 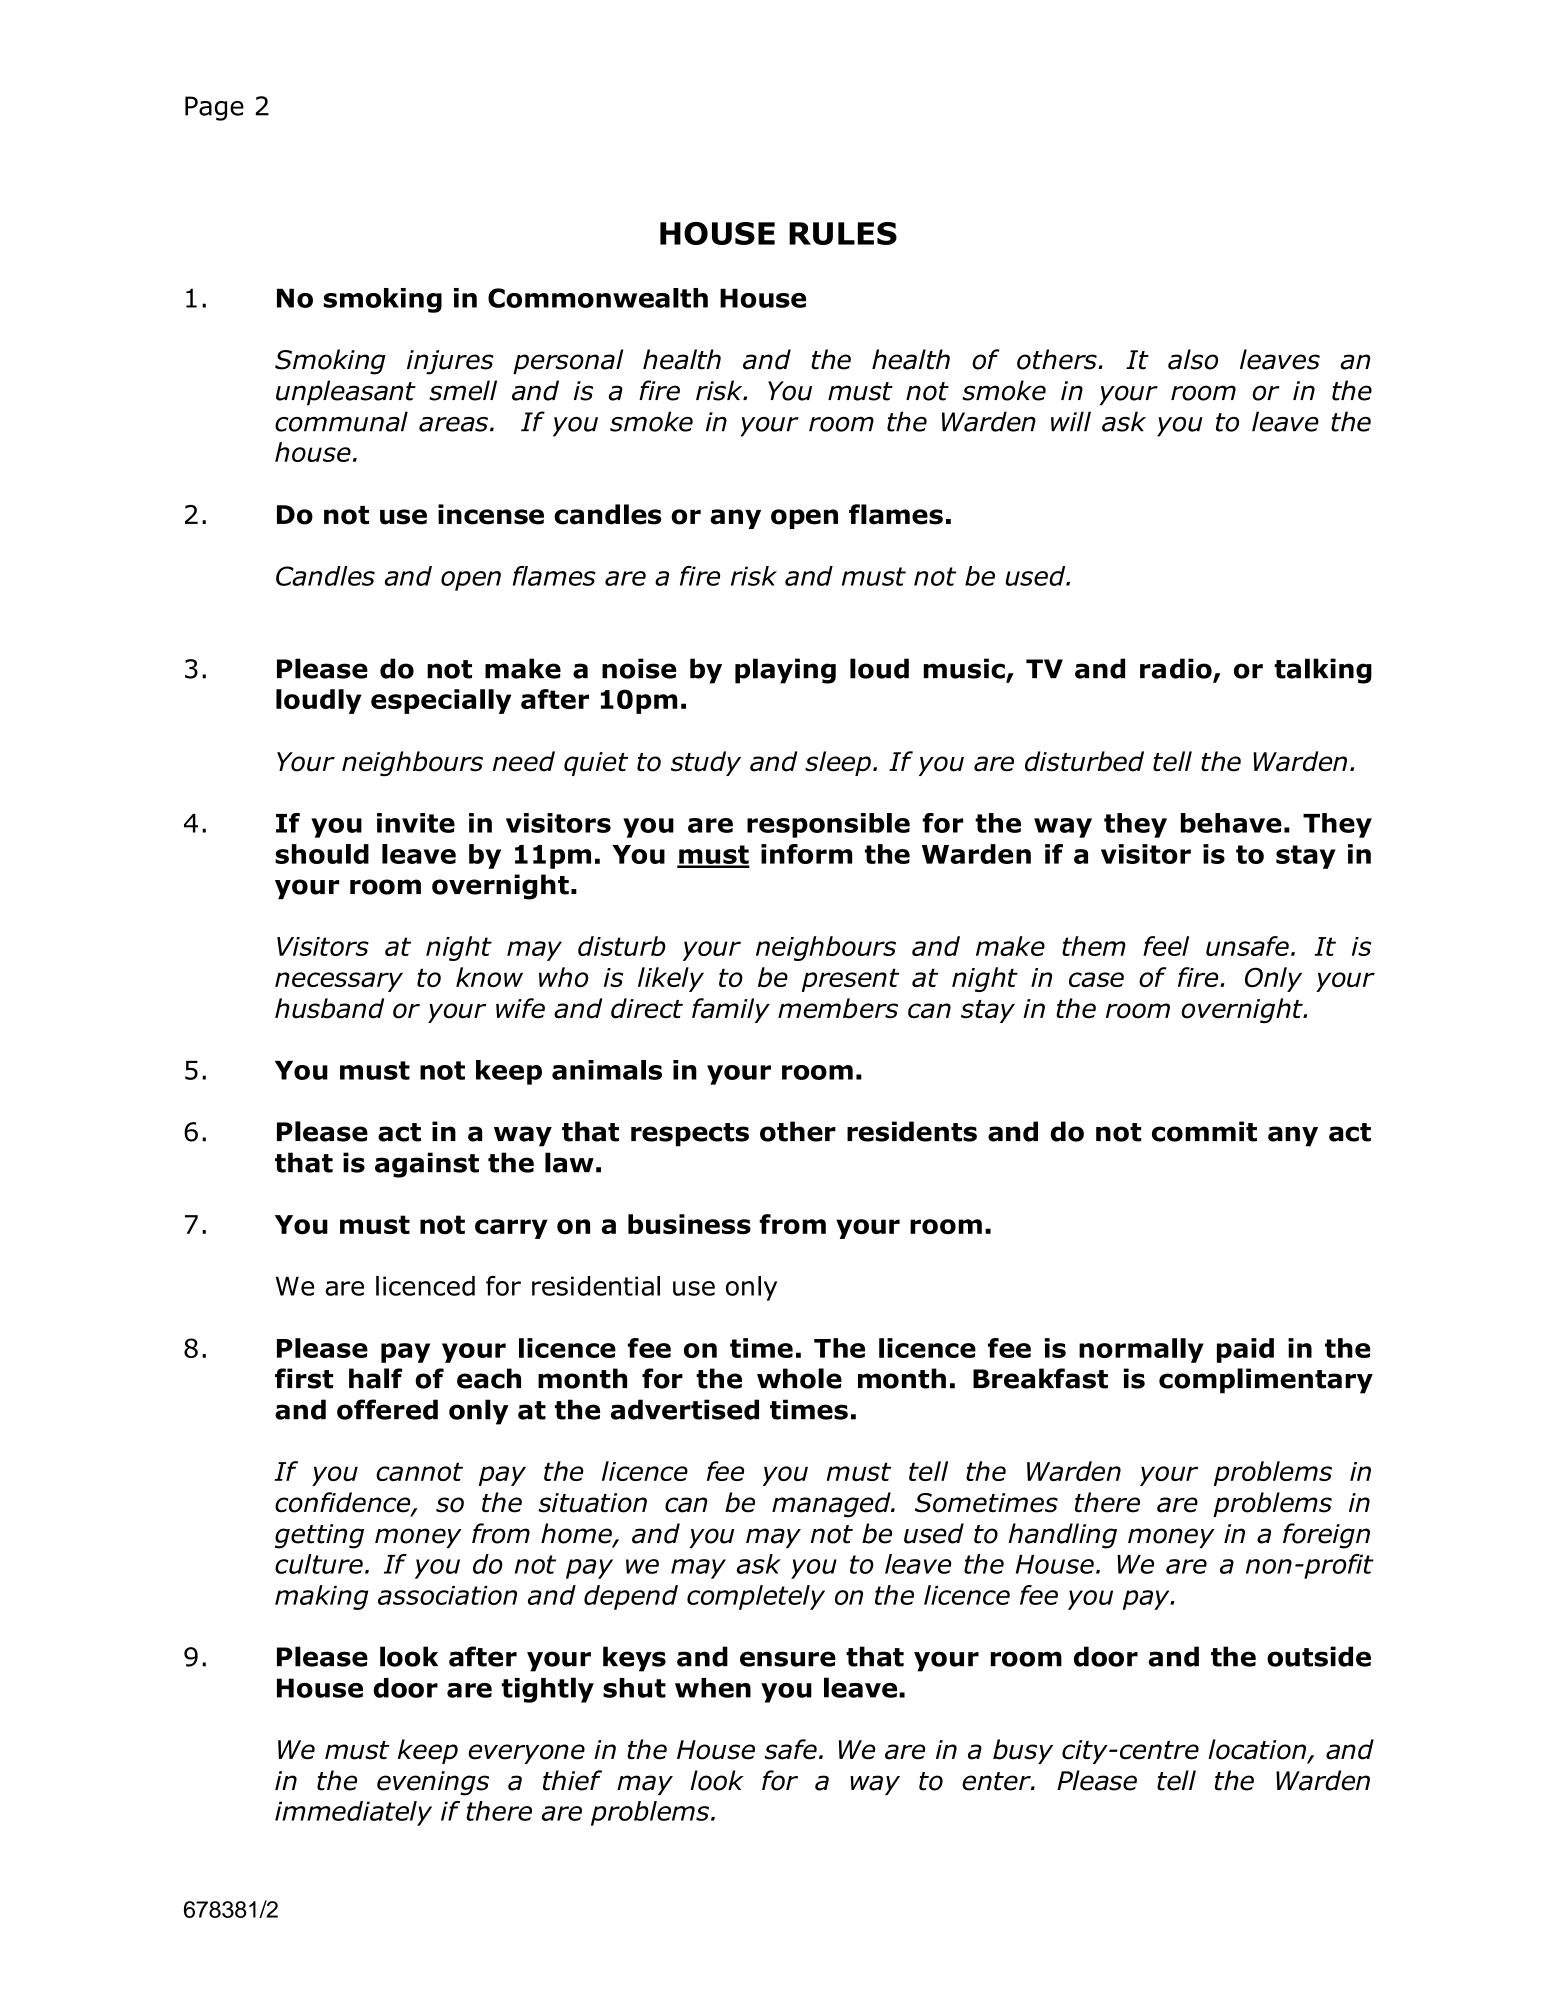 What do you see at coordinates (1193, 359) in the document?
I see `also` at bounding box center [1193, 359].
